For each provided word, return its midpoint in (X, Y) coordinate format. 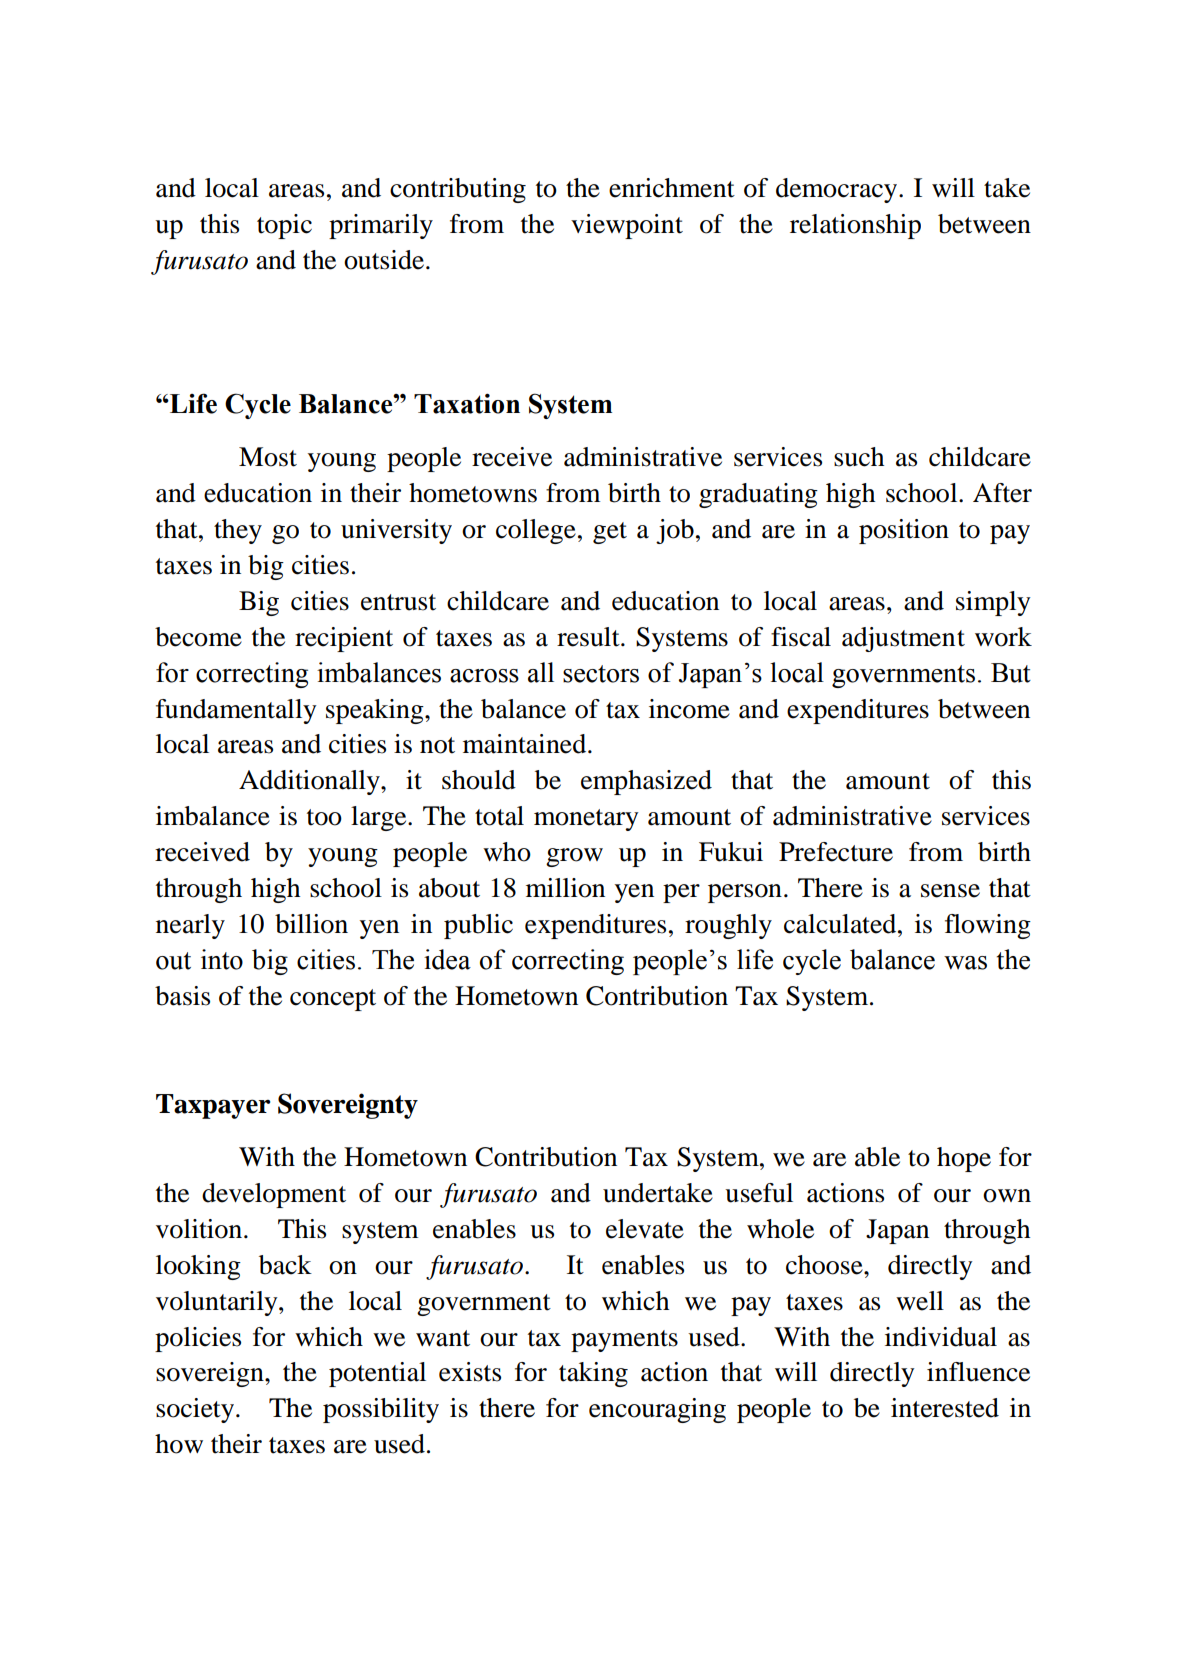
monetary (586, 820)
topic (284, 226)
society (196, 1410)
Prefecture (836, 852)
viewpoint (627, 226)
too (324, 817)
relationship (855, 226)
